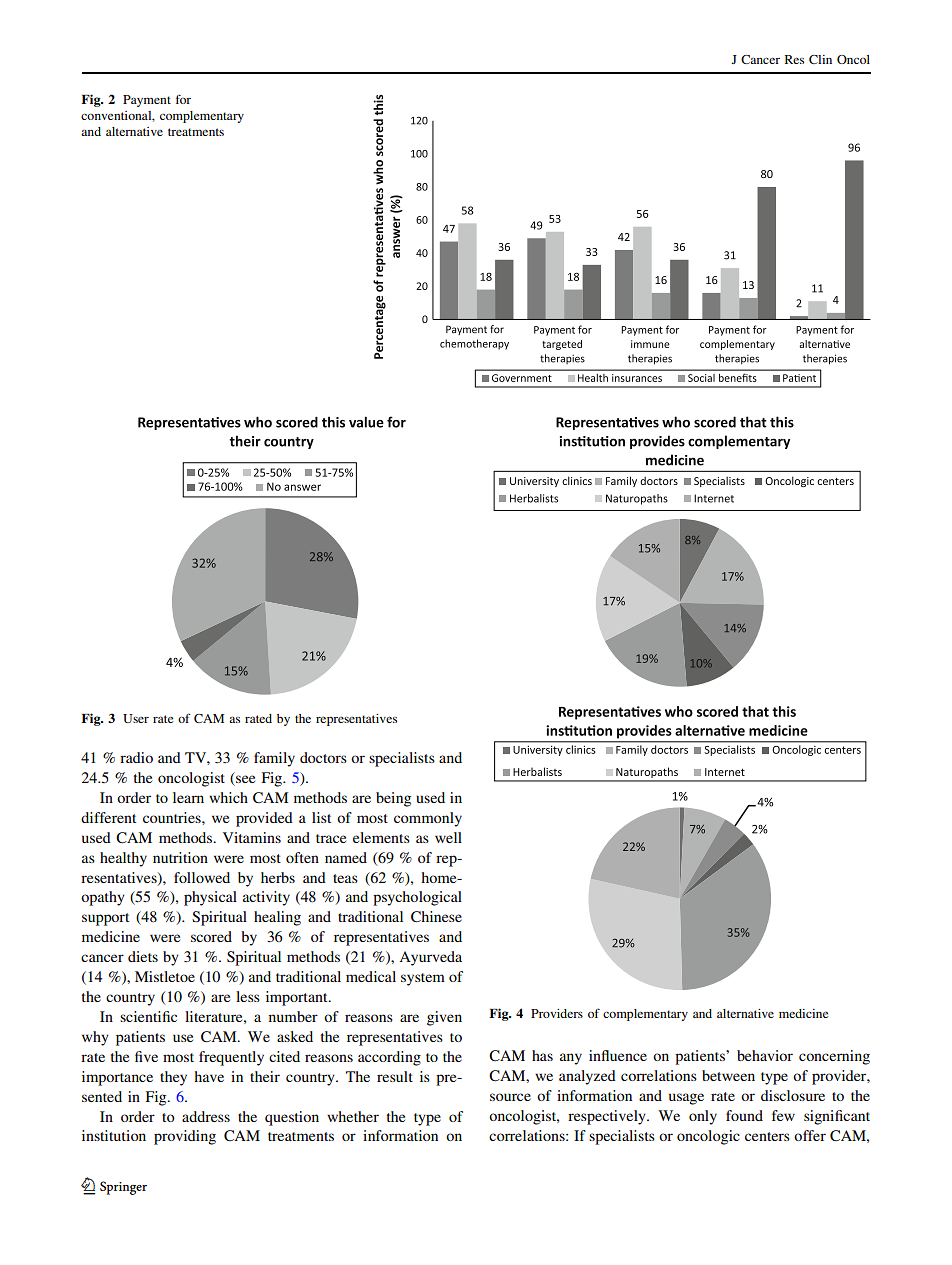 Image resolution: width=952 pixels, height=1265 pixels. What do you see at coordinates (448, 837) in the image?
I see `well` at bounding box center [448, 837].
